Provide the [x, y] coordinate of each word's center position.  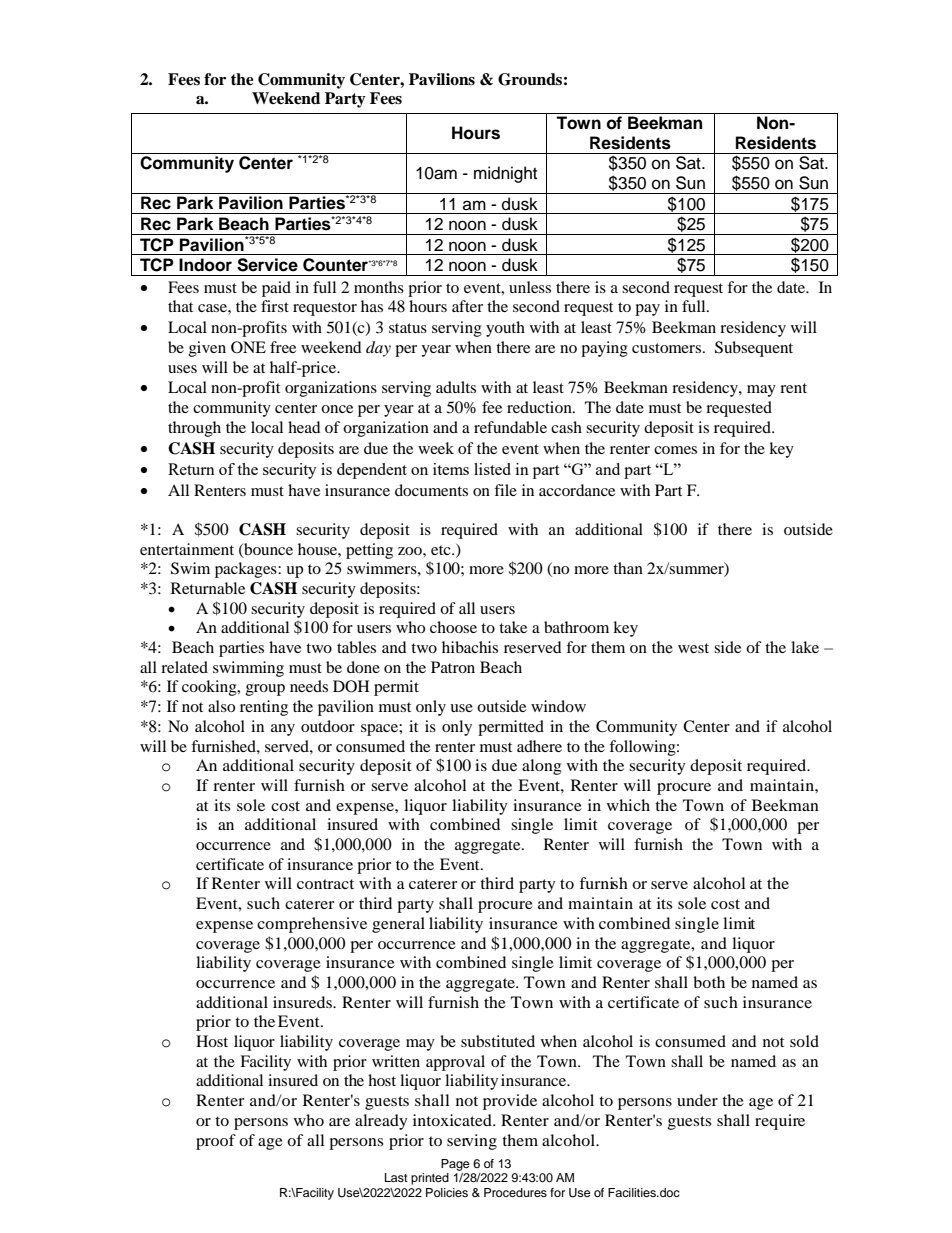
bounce [267, 550]
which [628, 805]
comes [675, 450]
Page [455, 1165]
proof [216, 1142]
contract [325, 884]
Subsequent [754, 349]
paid [276, 289]
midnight [505, 174]
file [505, 490]
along [541, 767]
